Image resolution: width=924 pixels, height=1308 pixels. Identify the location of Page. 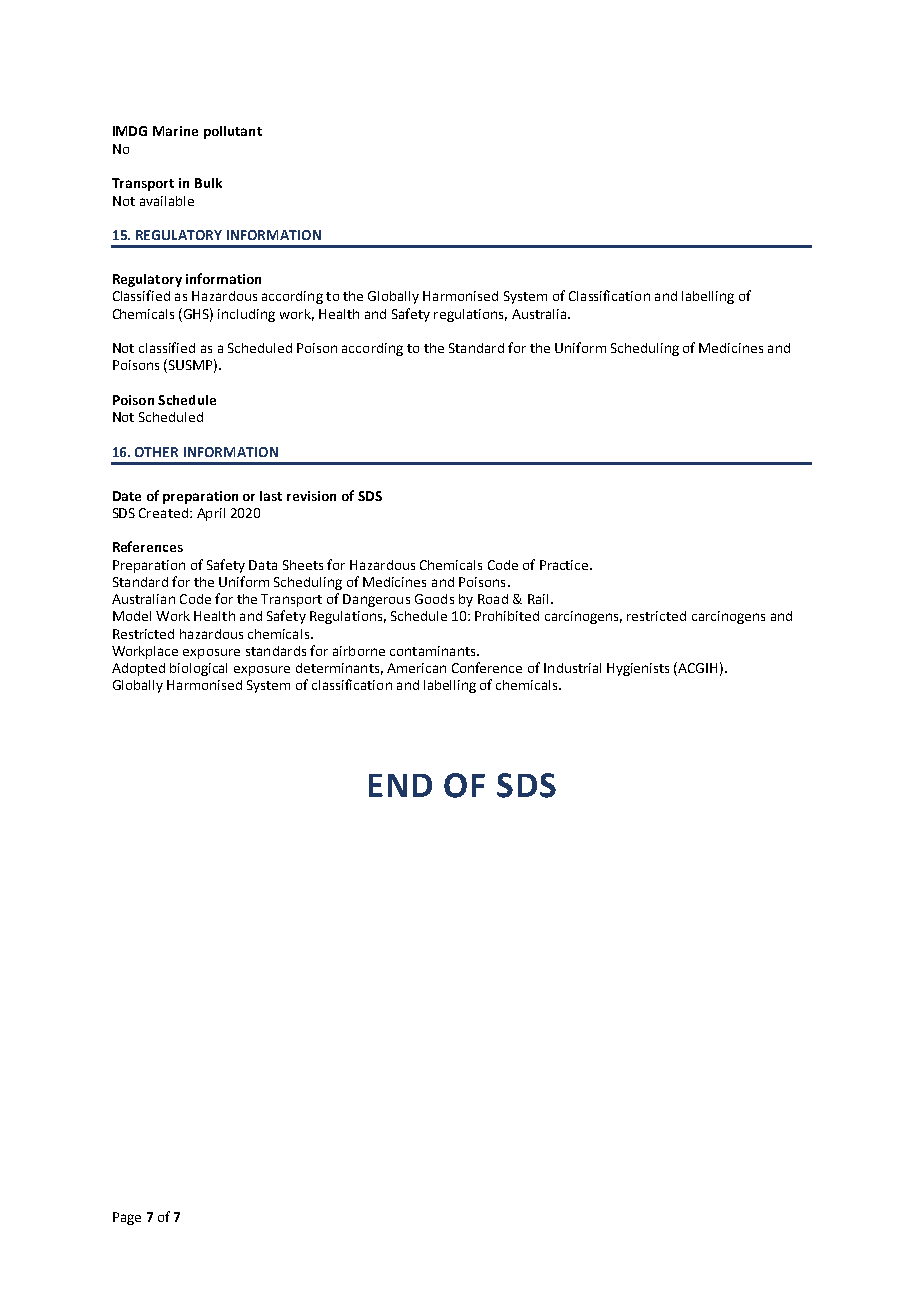
(127, 1218).
